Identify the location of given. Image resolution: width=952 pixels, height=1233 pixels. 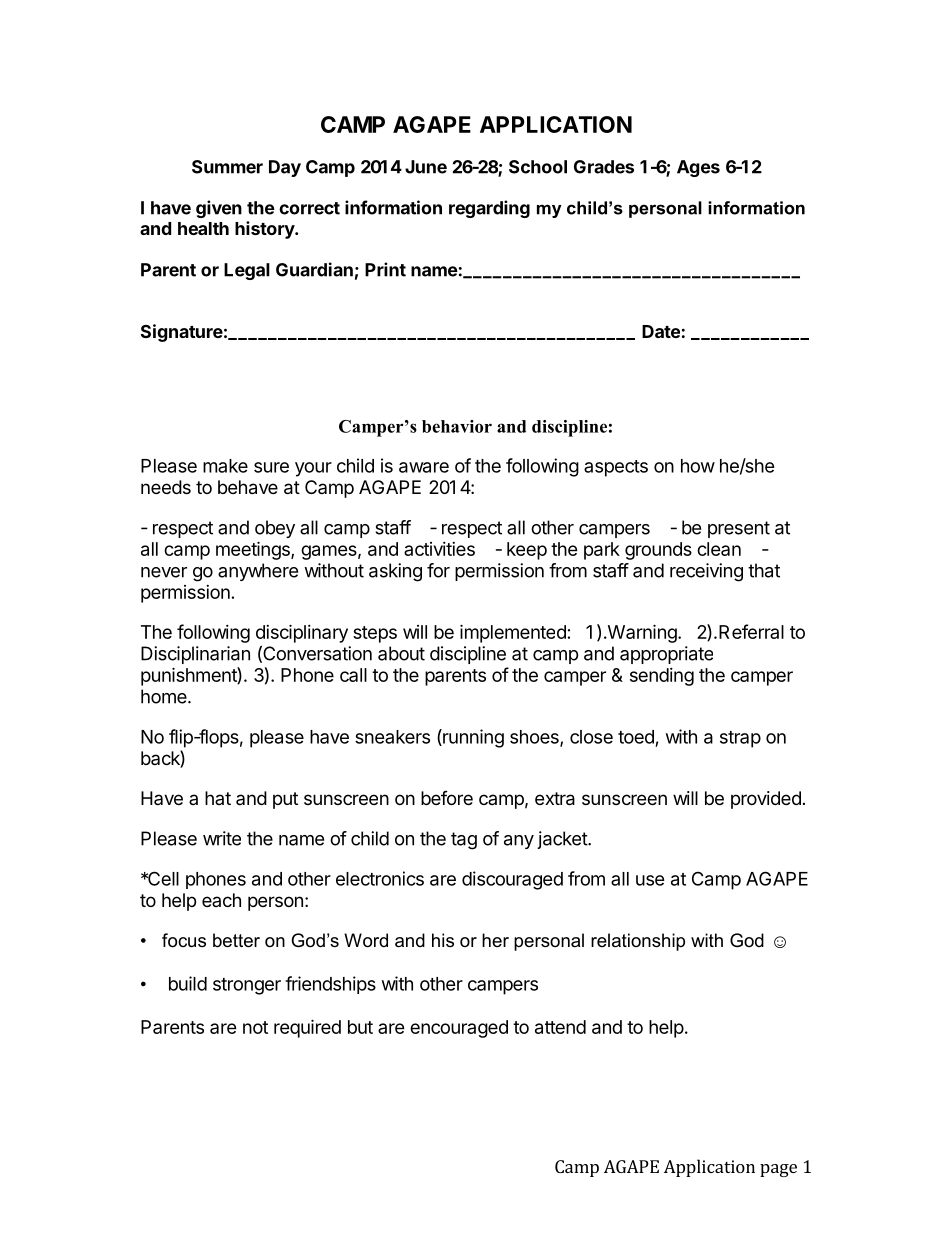
(219, 209).
